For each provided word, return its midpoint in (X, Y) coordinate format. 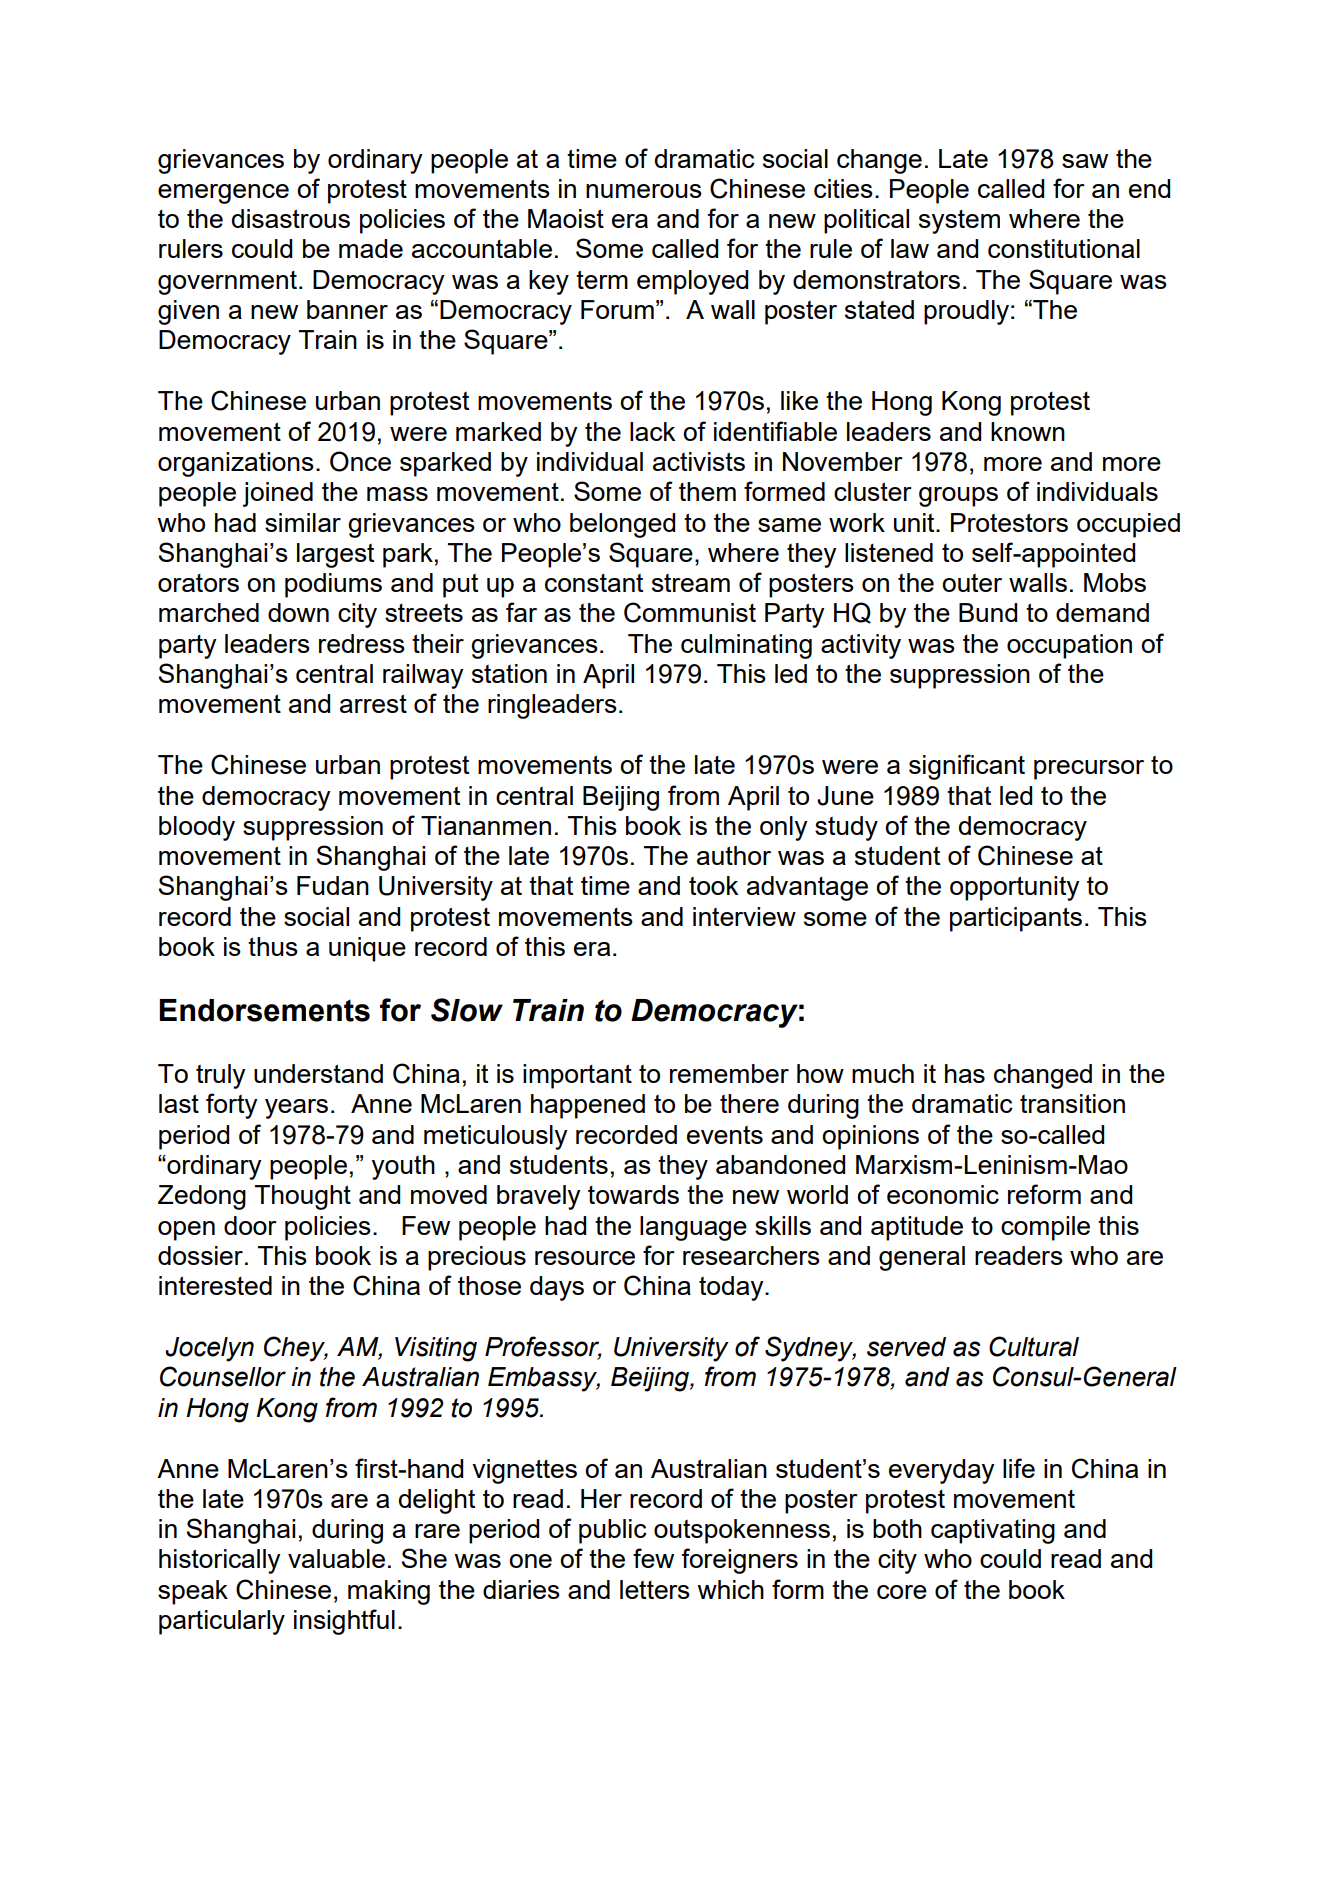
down (298, 612)
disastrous (291, 218)
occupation (1069, 646)
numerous (644, 191)
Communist (690, 612)
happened (588, 1106)
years (296, 1109)
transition (1072, 1103)
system (959, 222)
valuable (336, 1558)
